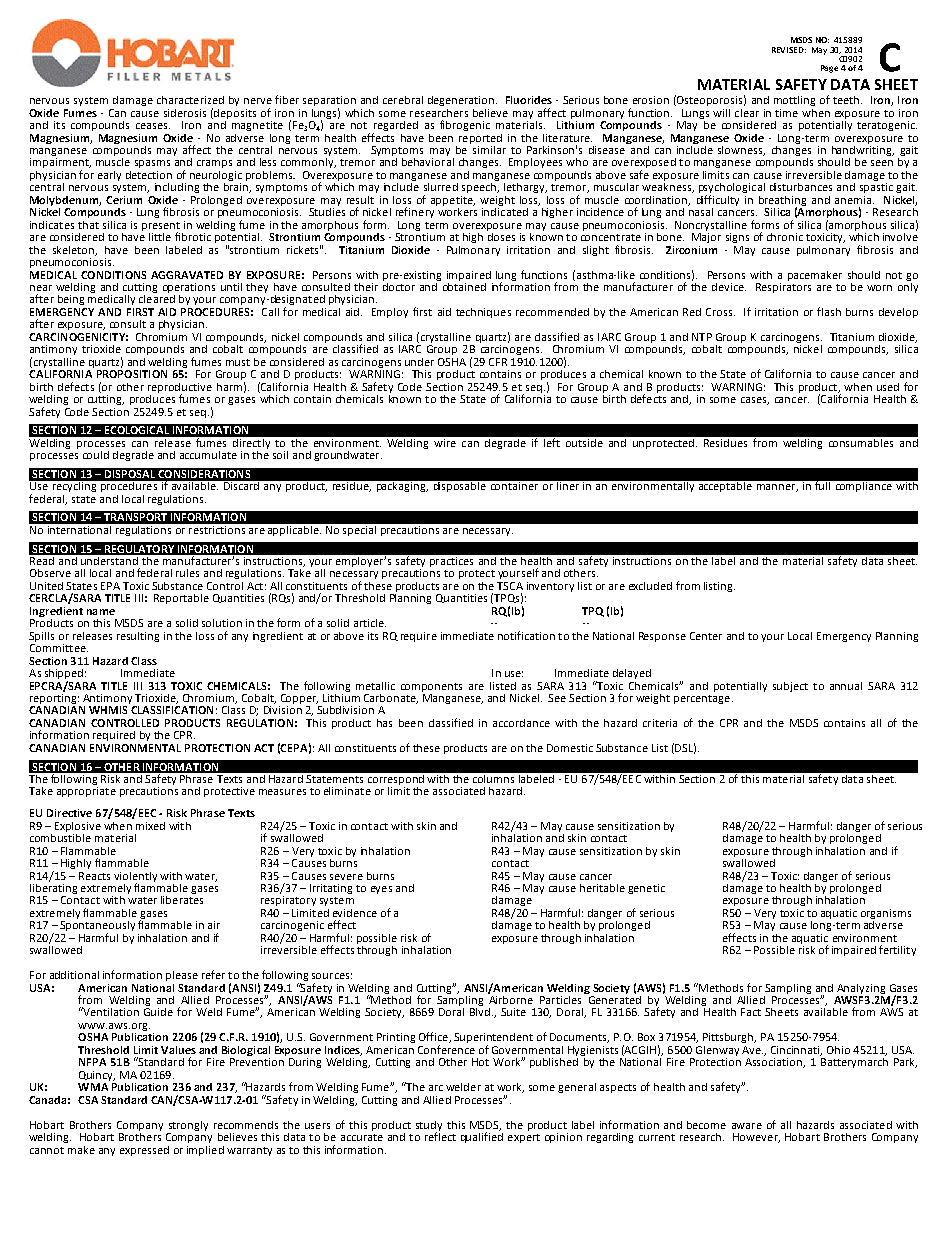 The height and width of the screenshot is (1233, 952). I want to click on degeneration, so click(461, 101).
